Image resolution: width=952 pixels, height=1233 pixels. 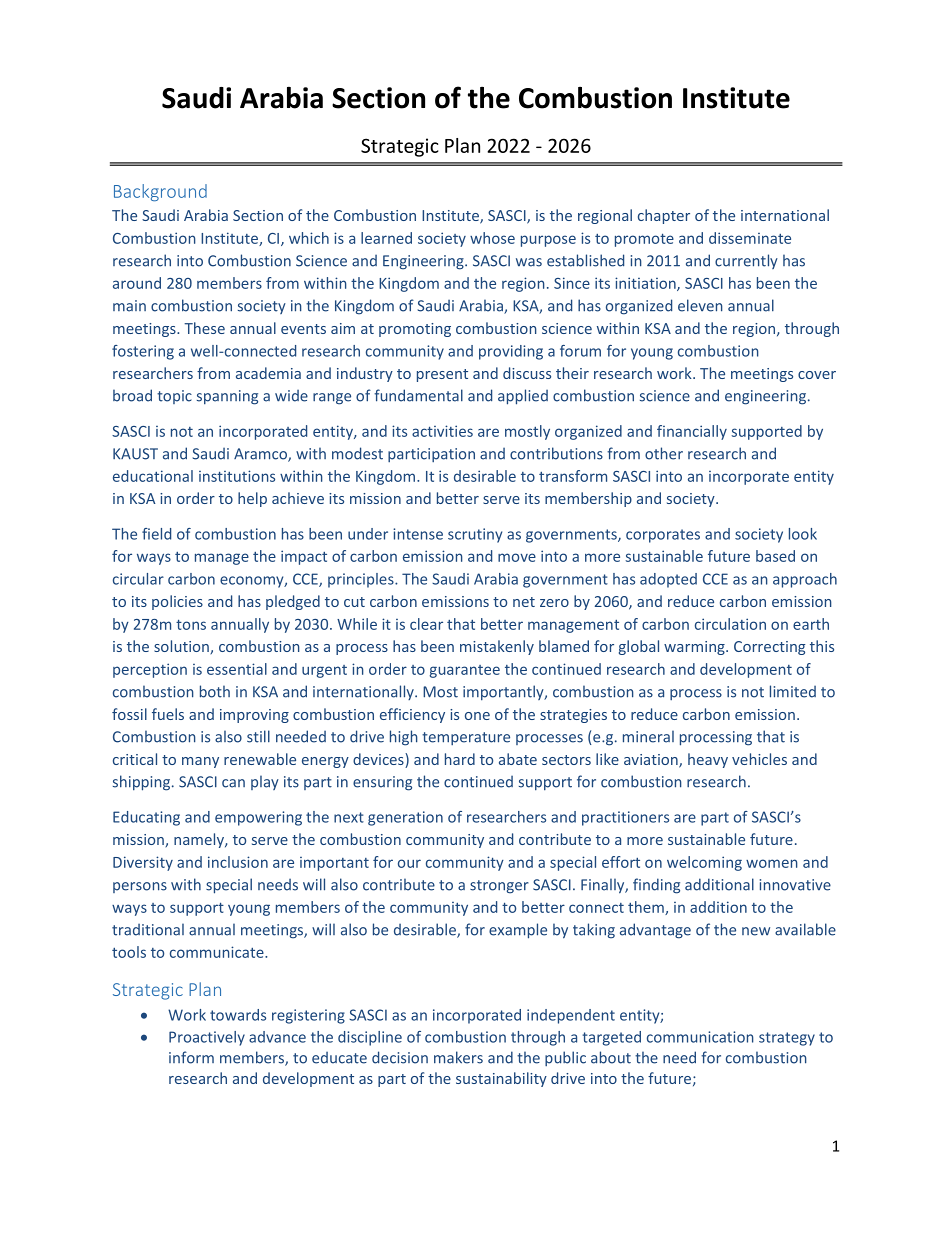 What do you see at coordinates (497, 647) in the screenshot?
I see `mistakenly` at bounding box center [497, 647].
